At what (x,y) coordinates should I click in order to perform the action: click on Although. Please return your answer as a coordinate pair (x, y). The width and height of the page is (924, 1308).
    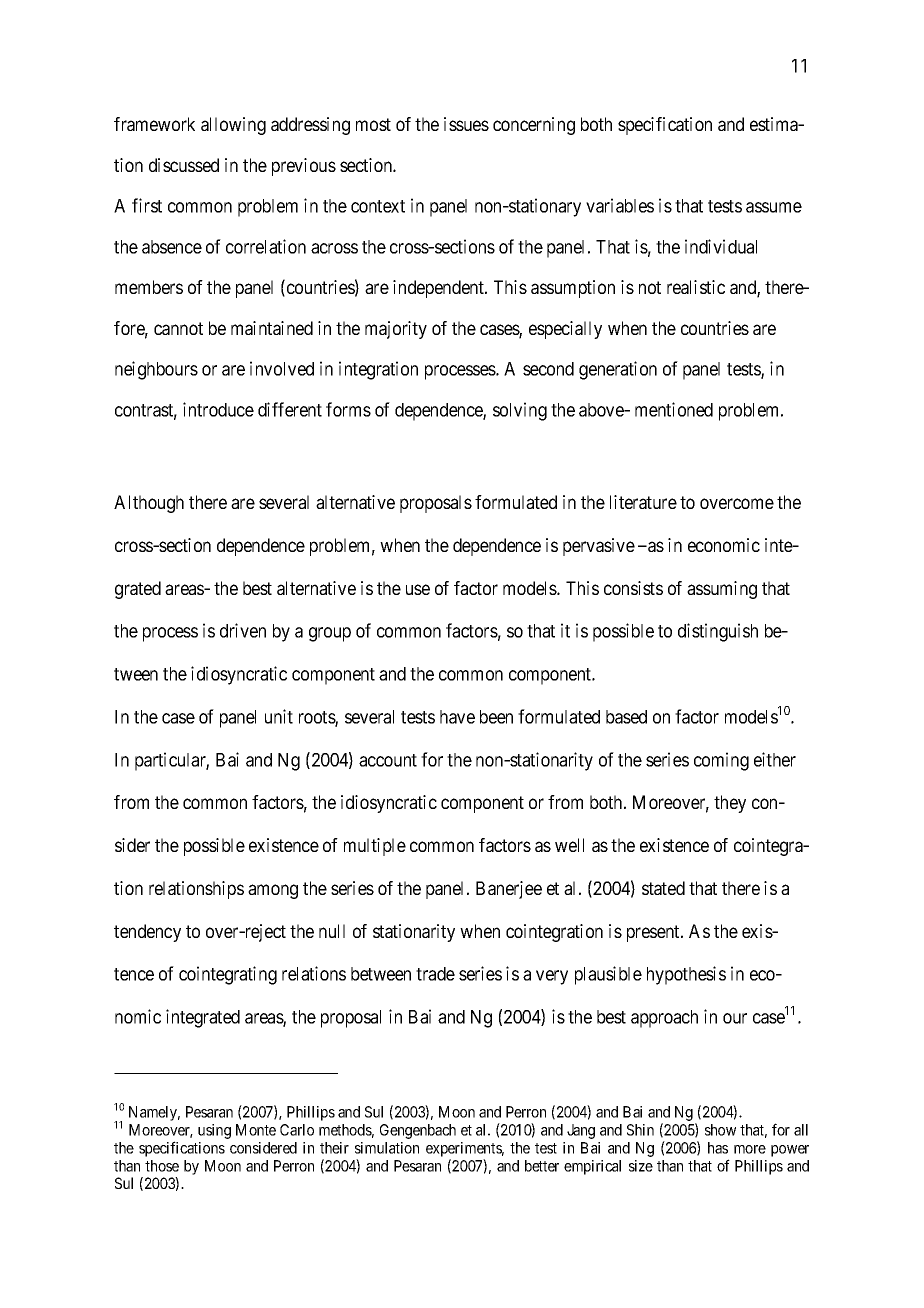
    Looking at the image, I should click on (149, 504).
